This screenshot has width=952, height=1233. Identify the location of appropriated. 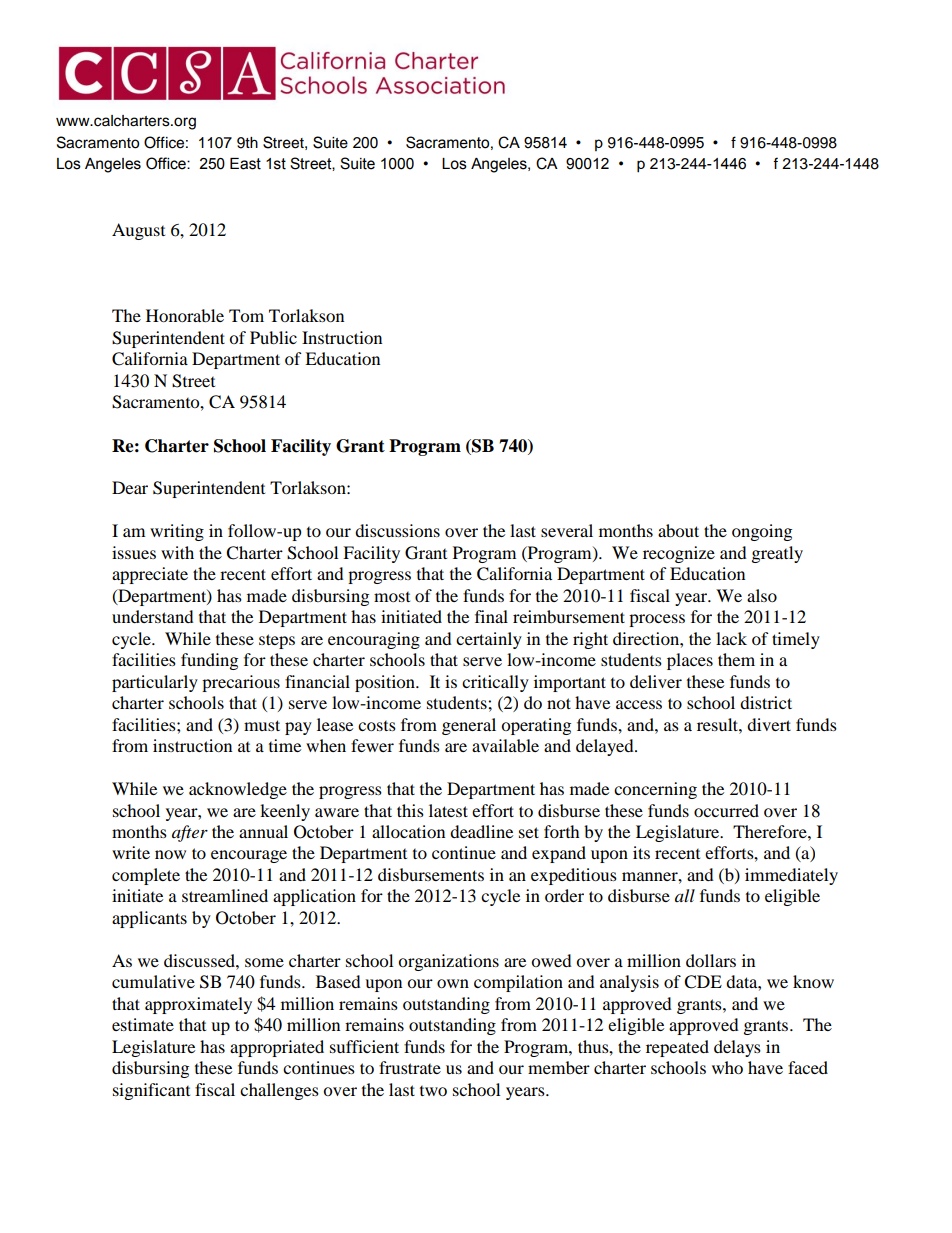
(277, 1048).
